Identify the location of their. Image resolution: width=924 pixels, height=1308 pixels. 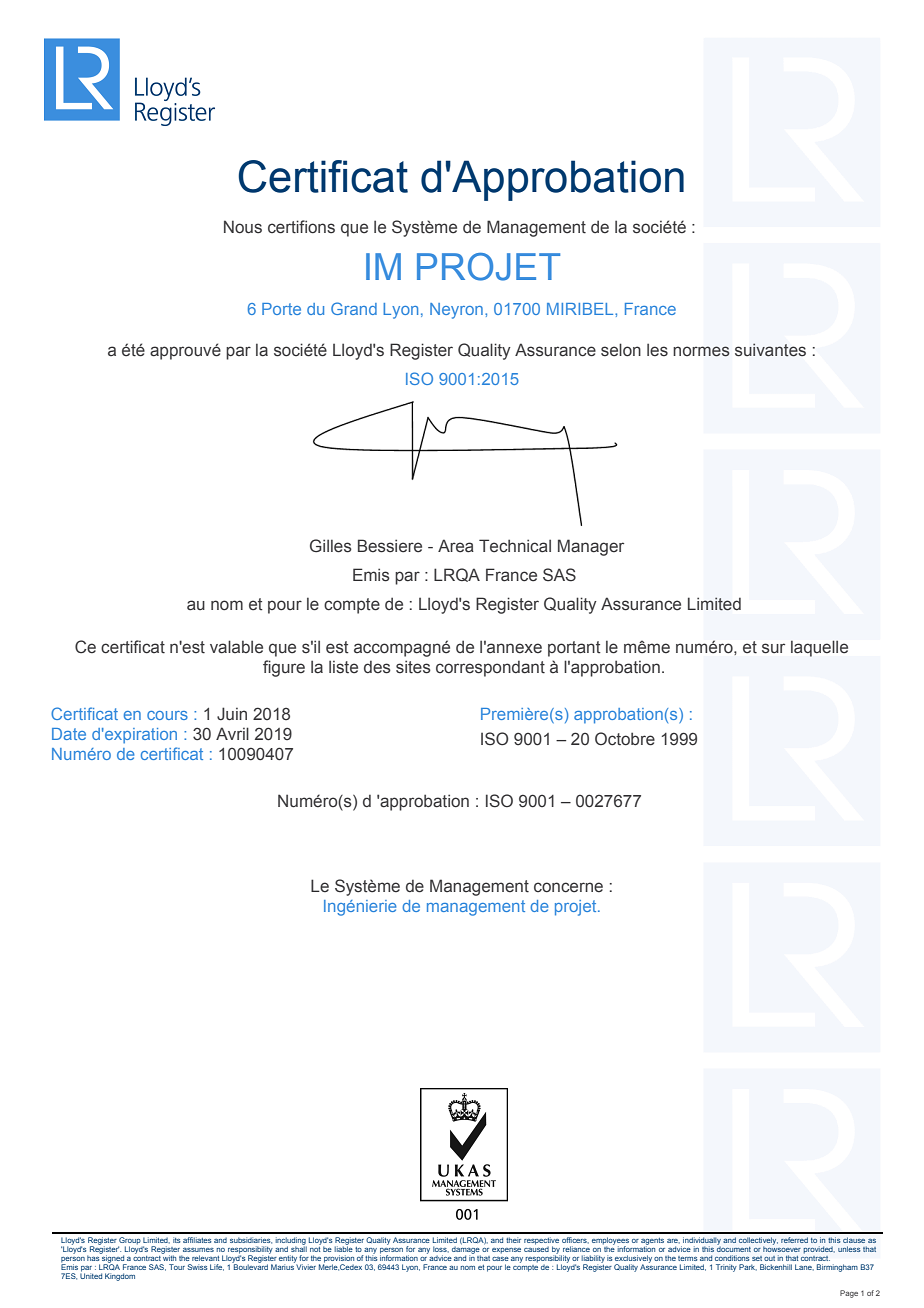
(513, 1240).
